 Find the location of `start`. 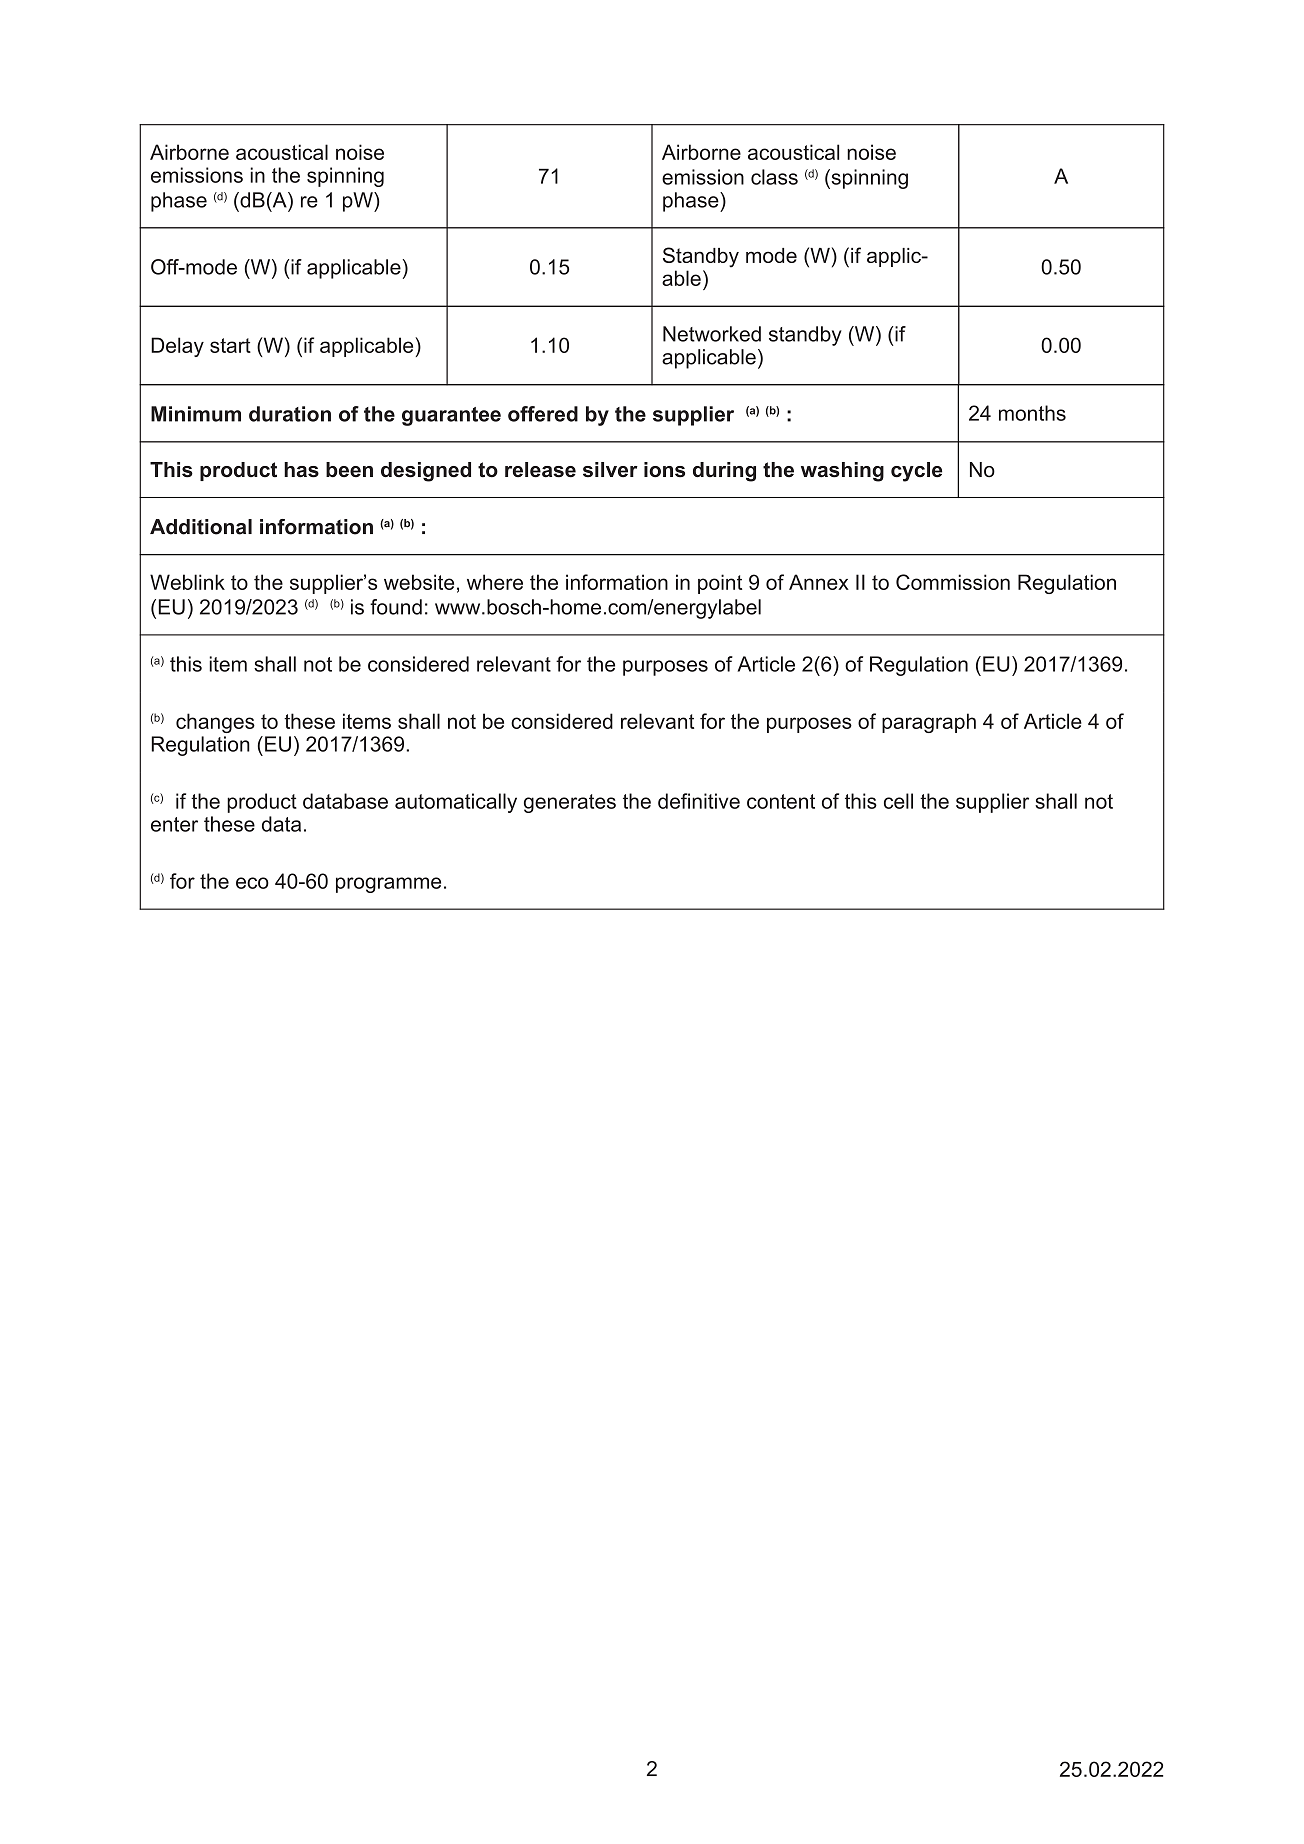

start is located at coordinates (230, 345).
